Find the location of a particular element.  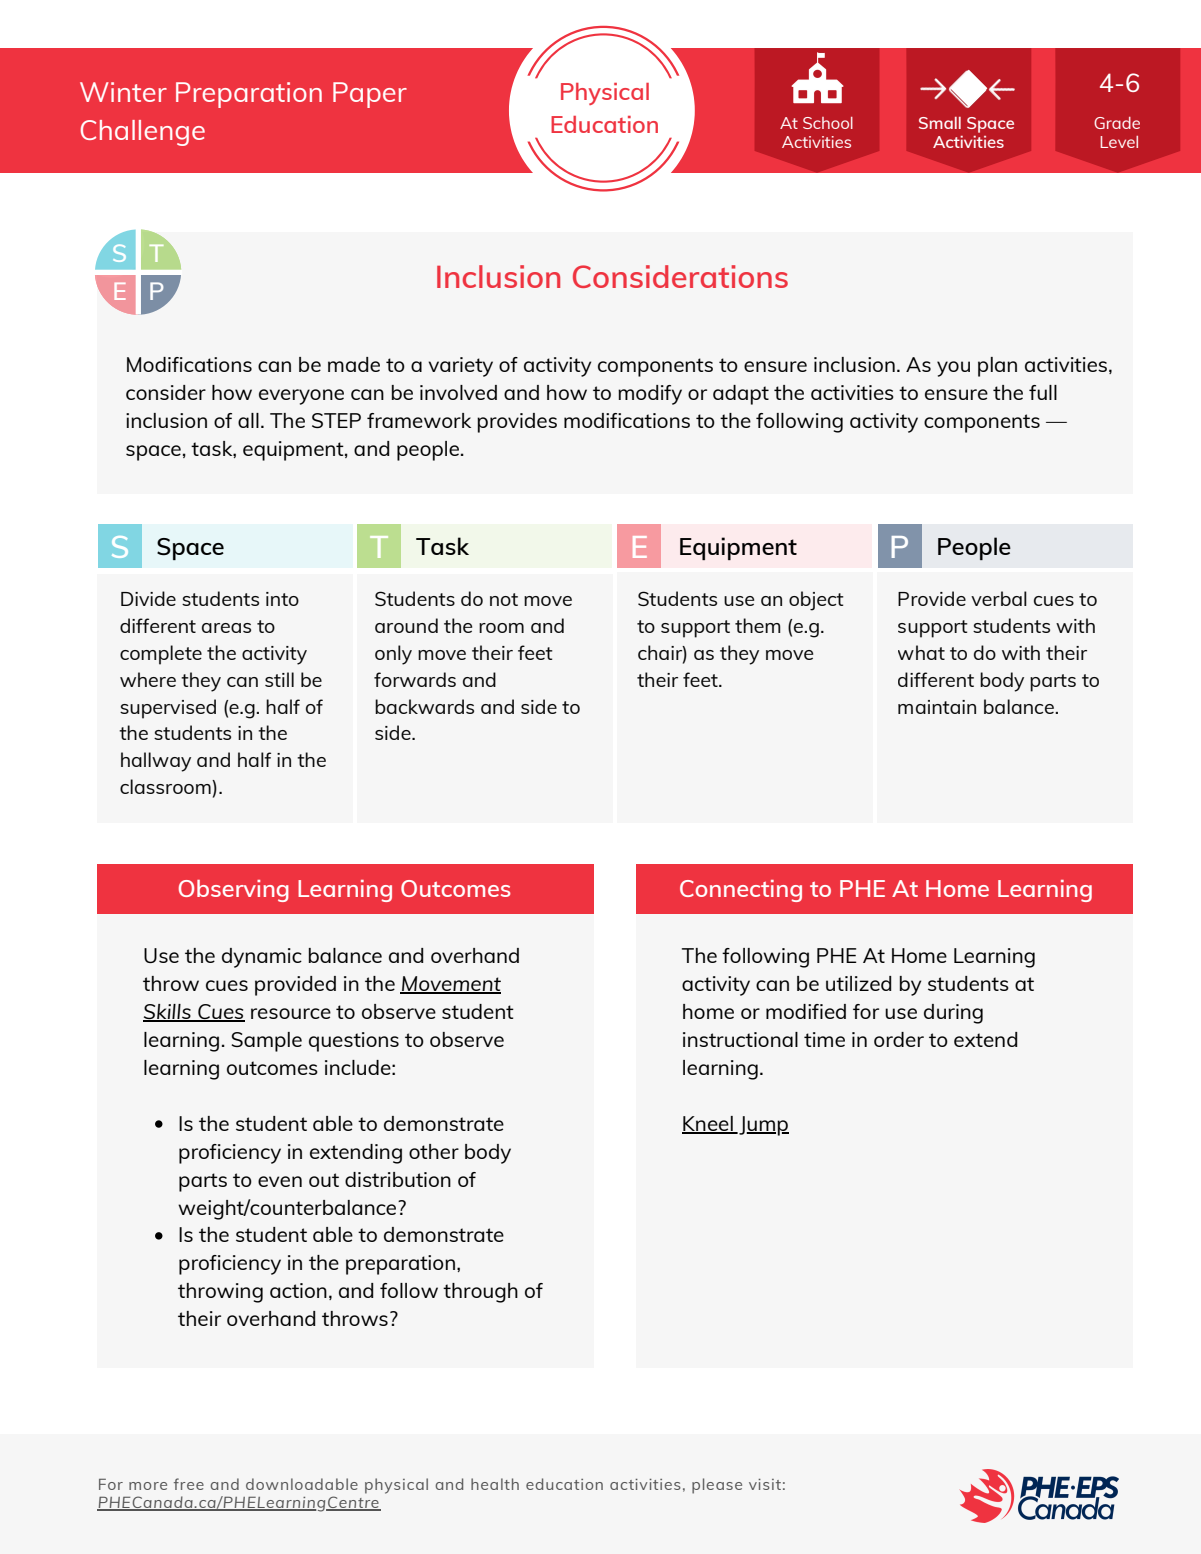

Connecting is located at coordinates (741, 891).
